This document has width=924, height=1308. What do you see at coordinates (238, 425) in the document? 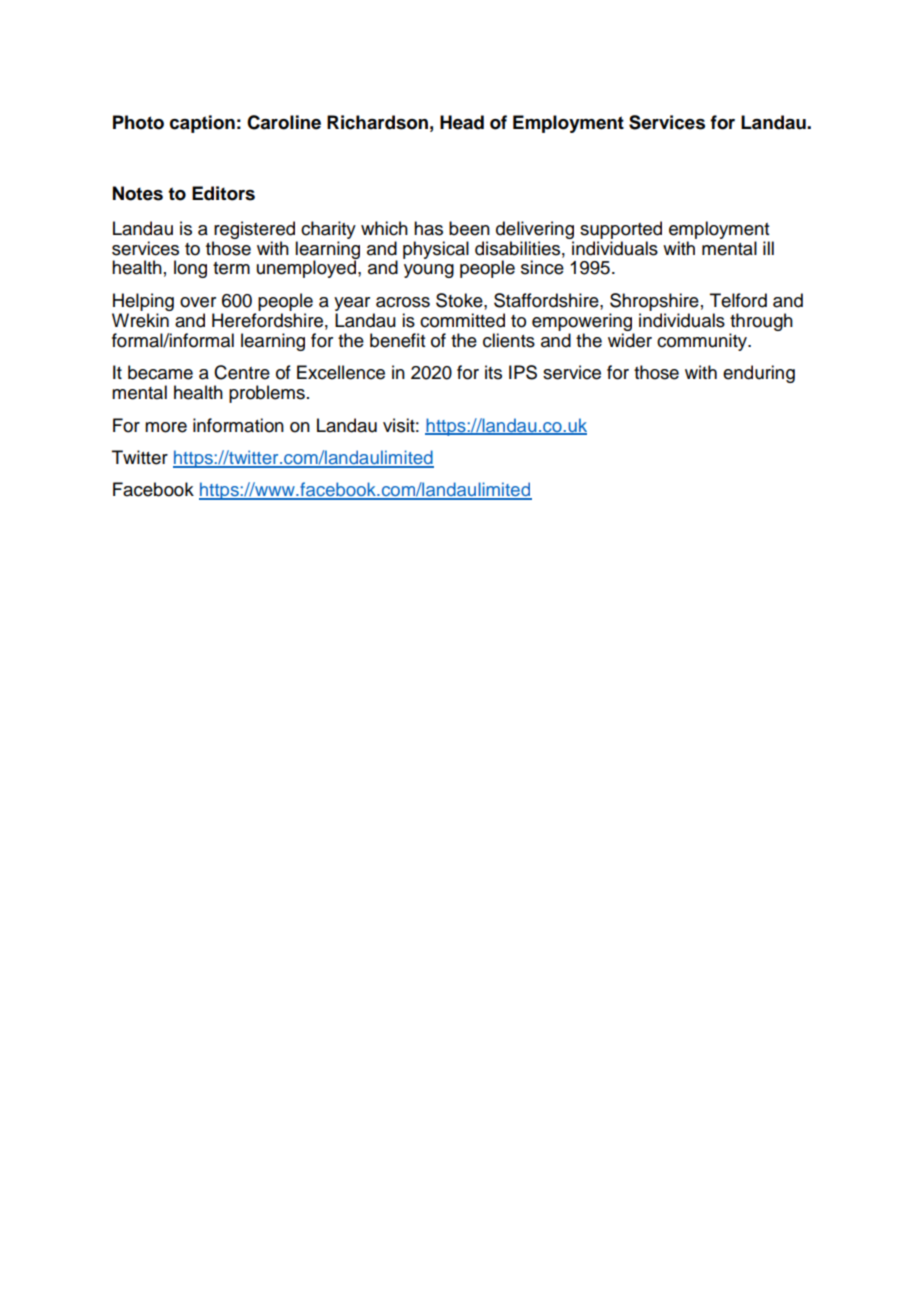
I see `information` at bounding box center [238, 425].
